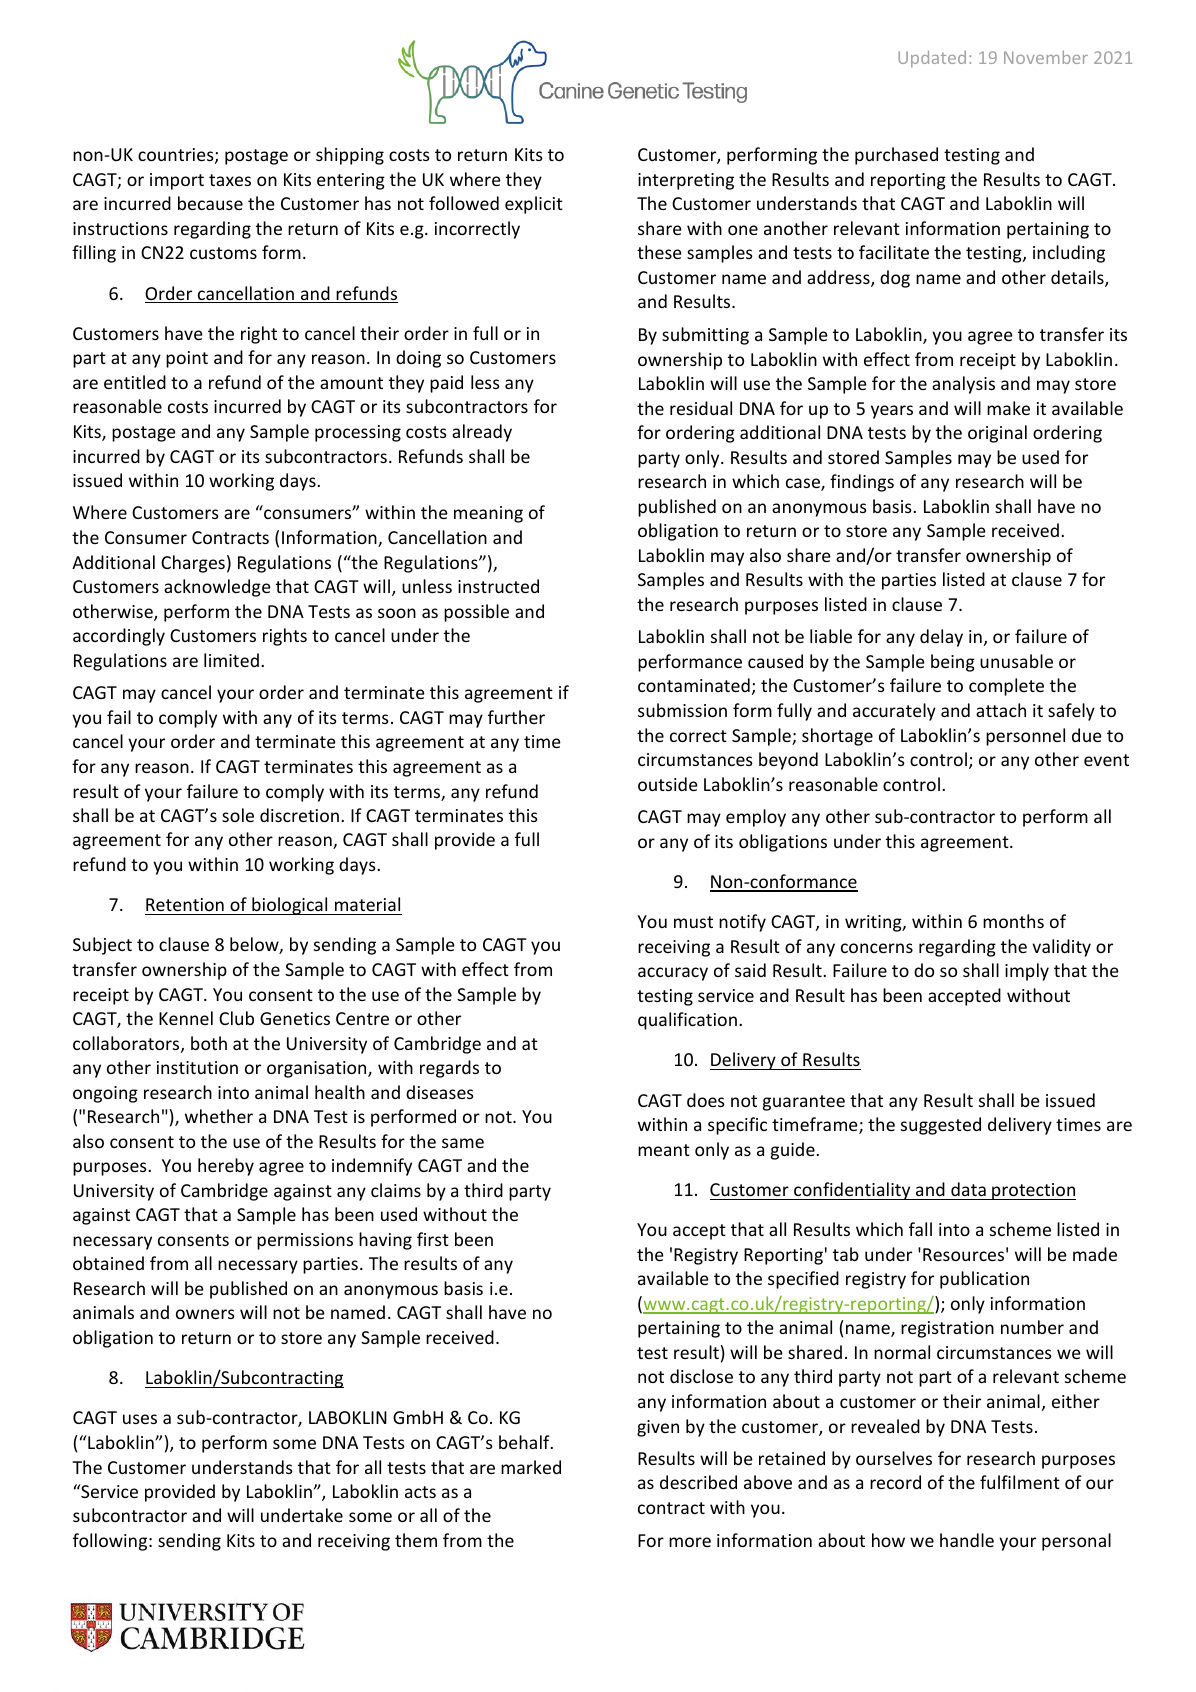 The height and width of the document is (1692, 1196). I want to click on Updated, so click(932, 58).
